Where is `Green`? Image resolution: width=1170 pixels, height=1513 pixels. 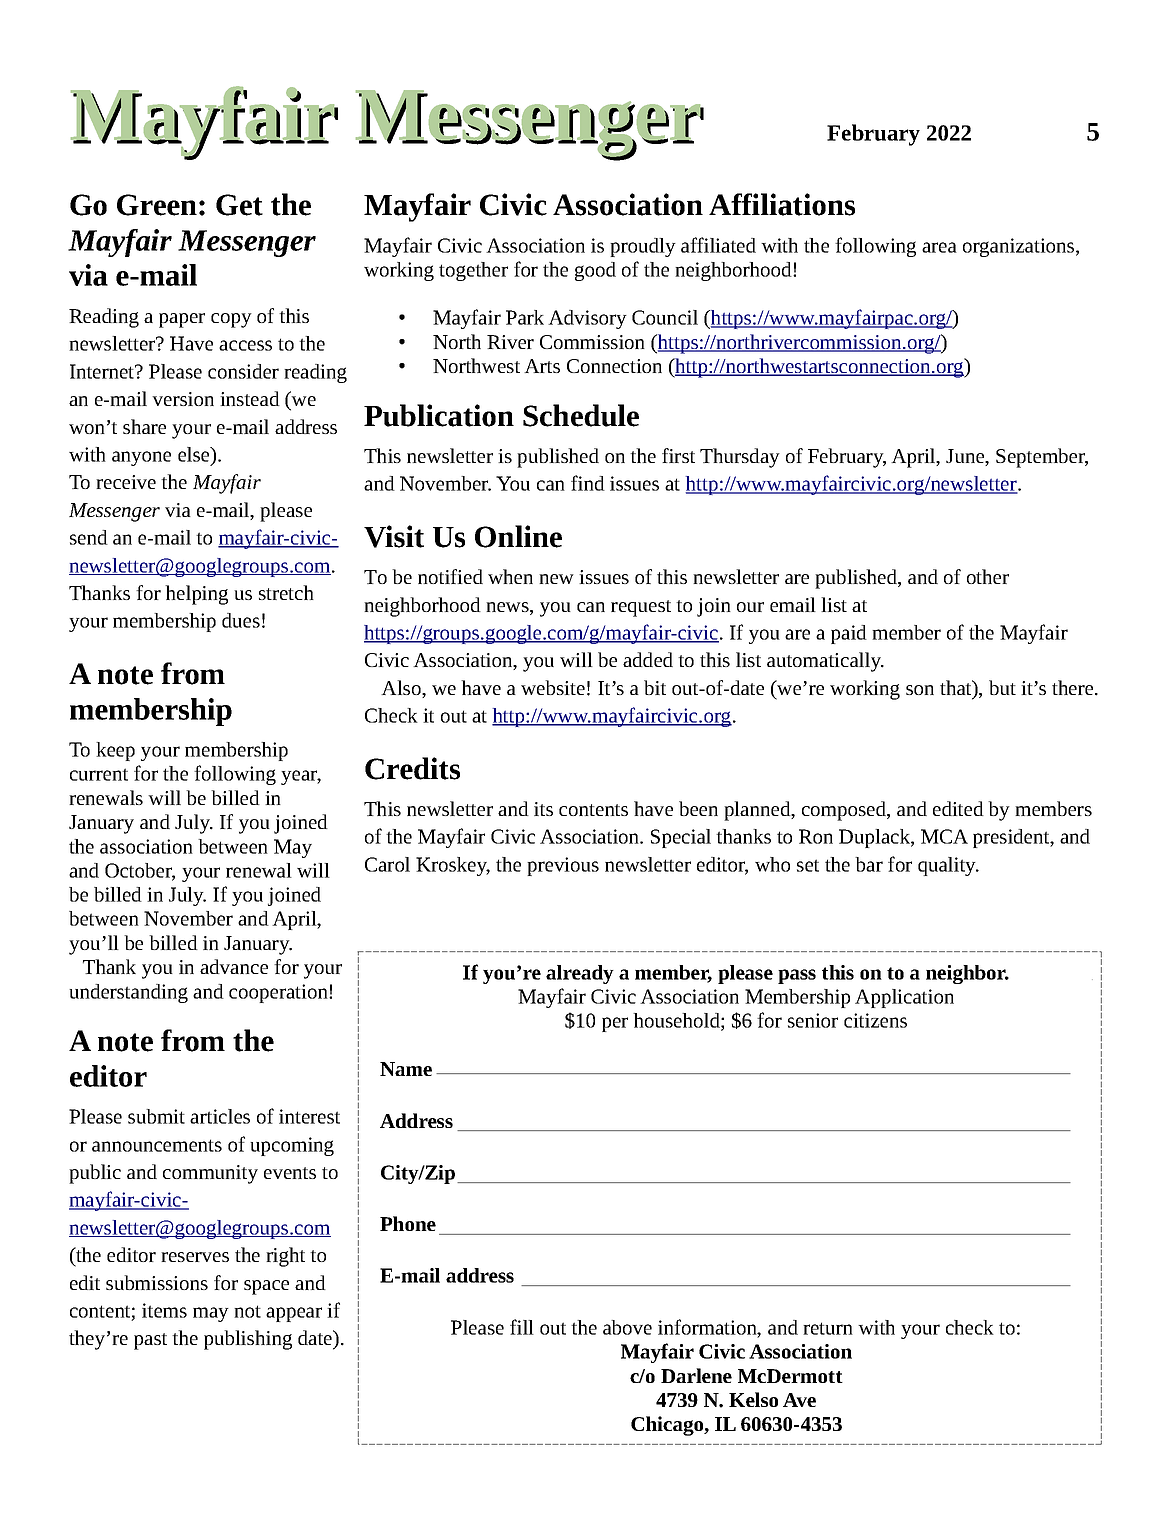 Green is located at coordinates (157, 205).
